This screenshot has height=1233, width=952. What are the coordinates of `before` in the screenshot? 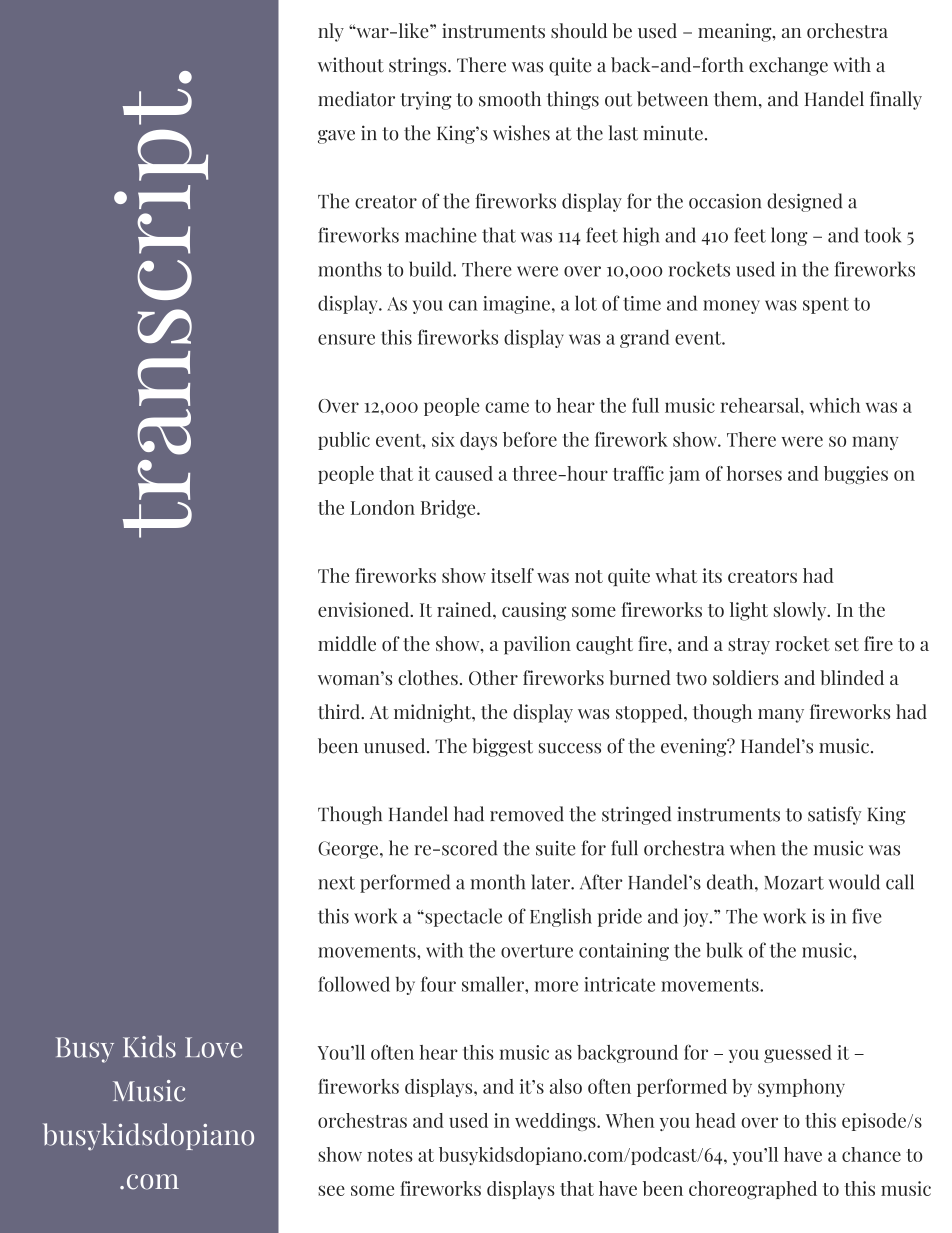 It's located at (530, 439).
